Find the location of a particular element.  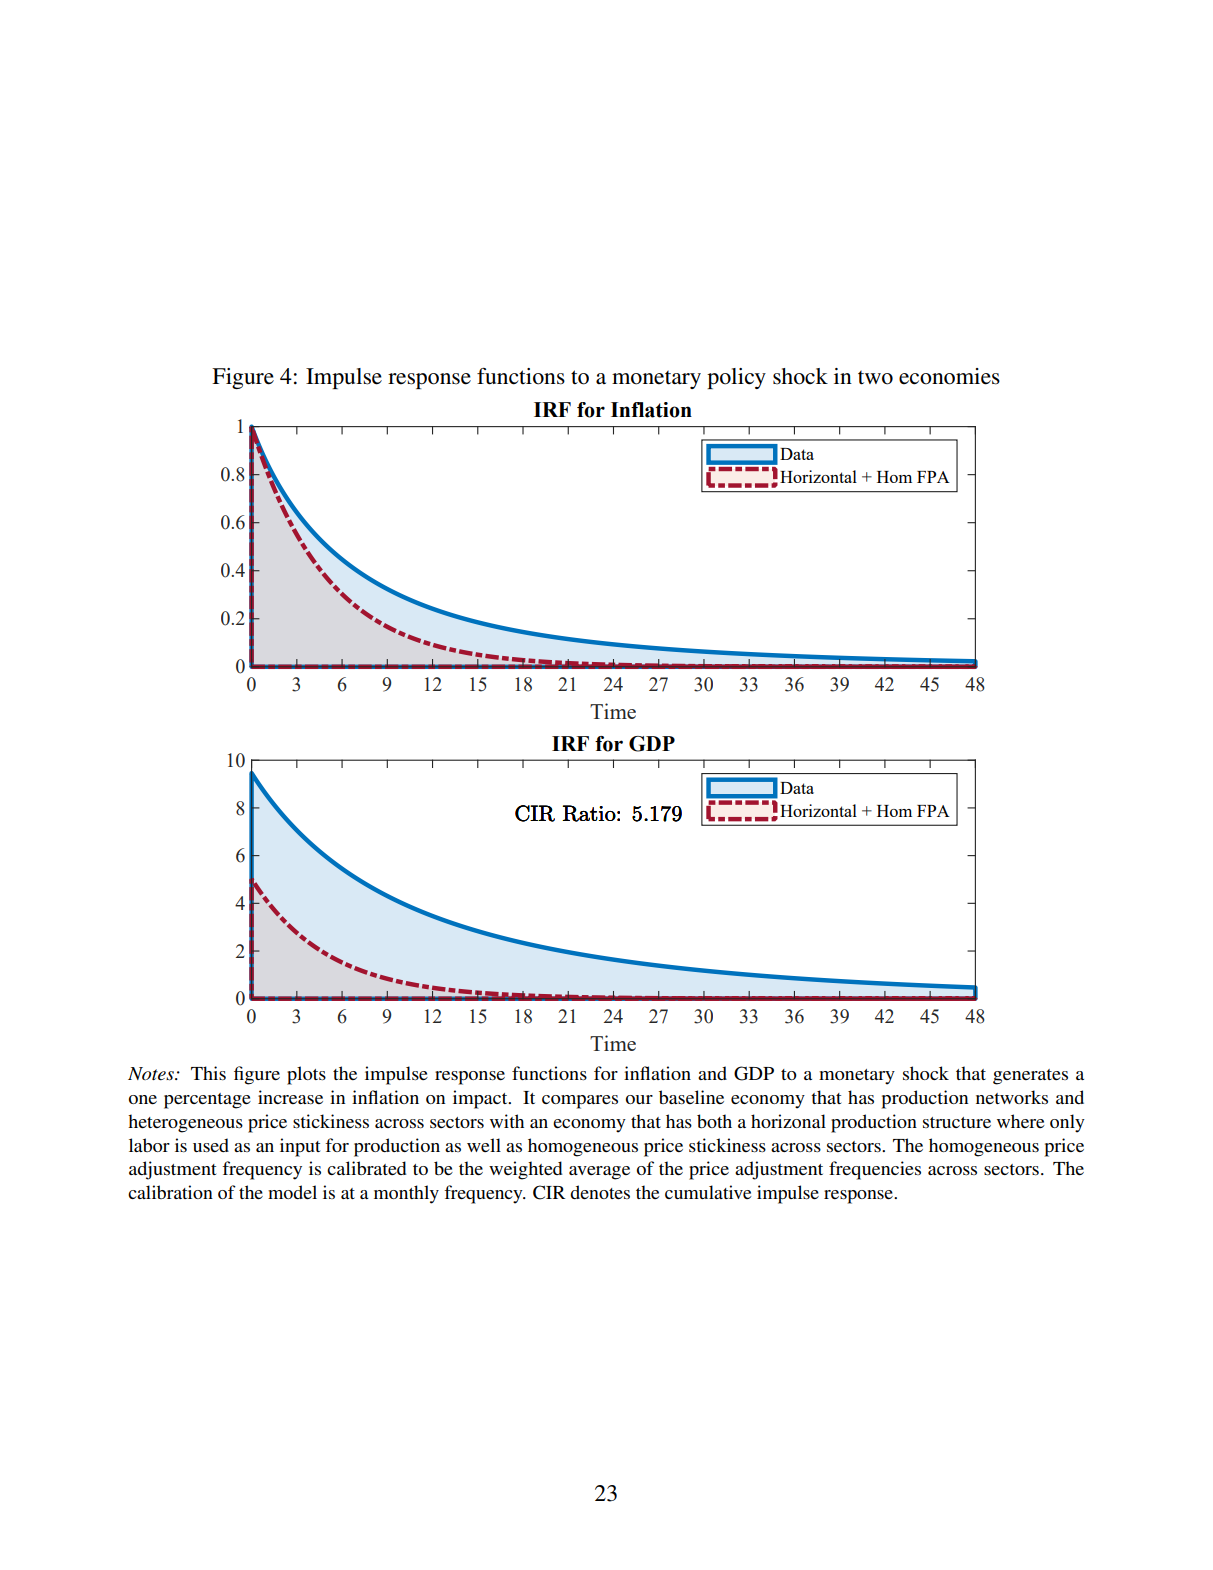

generates is located at coordinates (1030, 1077).
